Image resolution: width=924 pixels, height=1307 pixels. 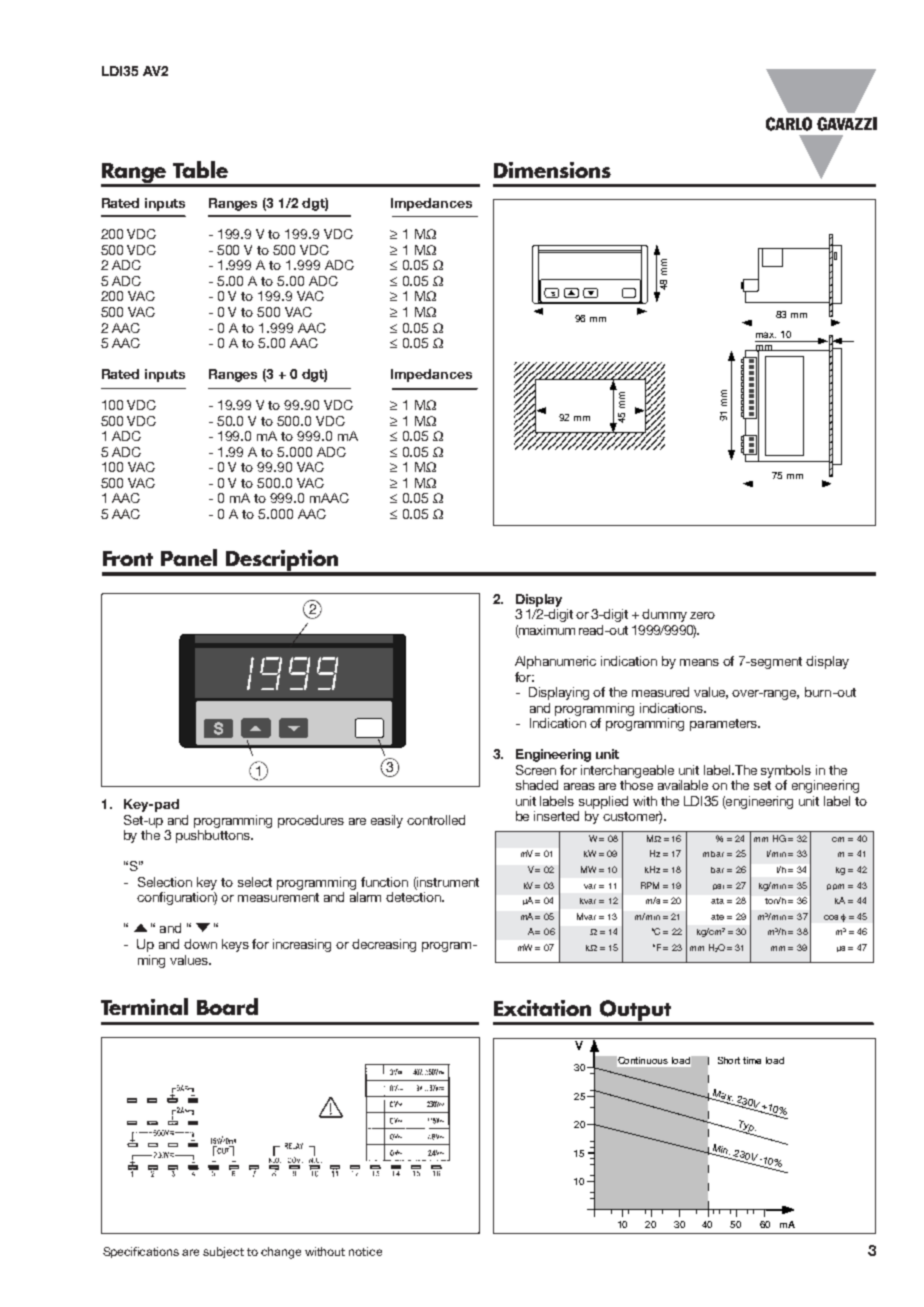 I want to click on time, so click(x=752, y=1060).
